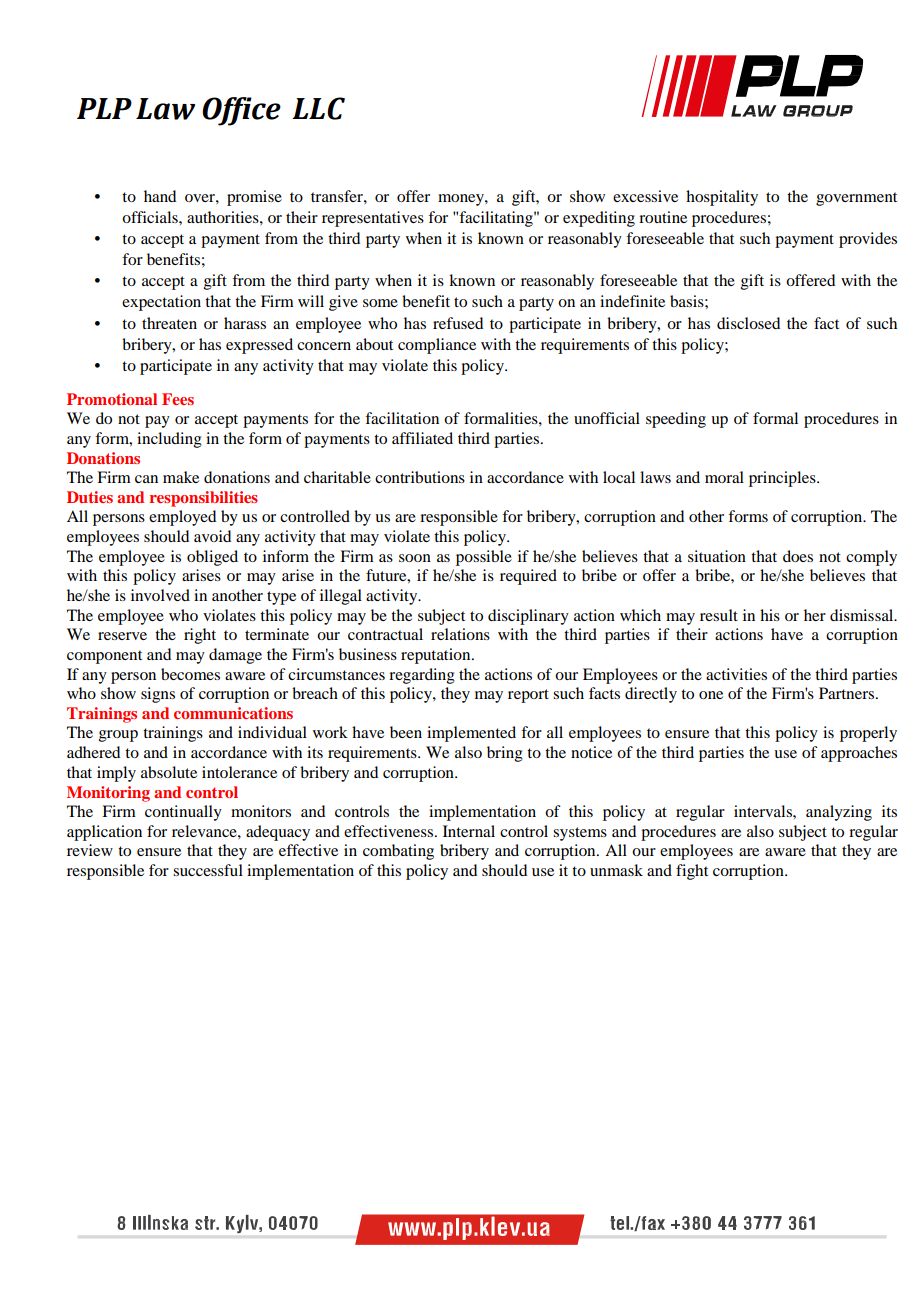 The image size is (924, 1307). What do you see at coordinates (528, 696) in the screenshot?
I see `report` at bounding box center [528, 696].
